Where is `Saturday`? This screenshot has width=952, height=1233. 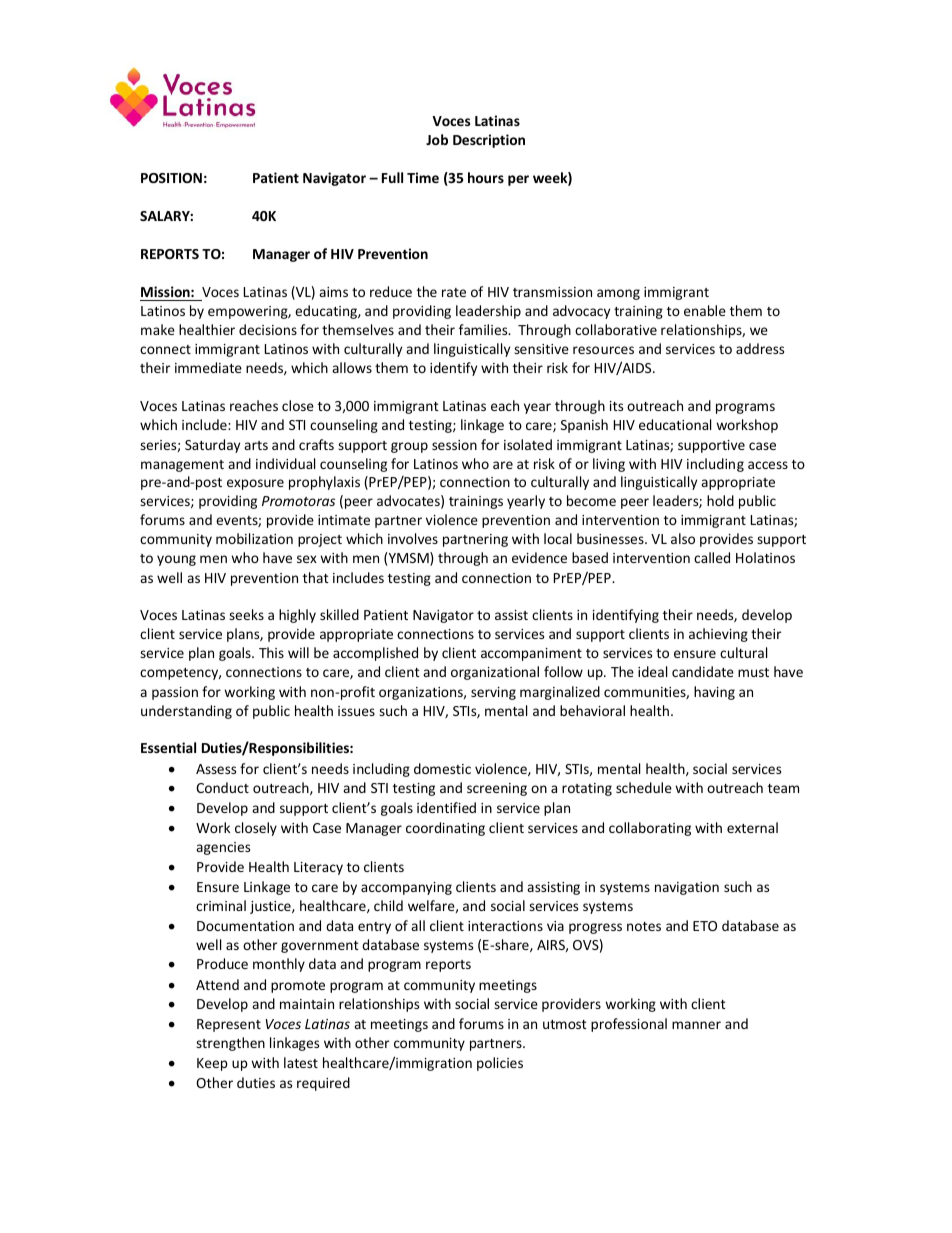
Saturday is located at coordinates (212, 446).
